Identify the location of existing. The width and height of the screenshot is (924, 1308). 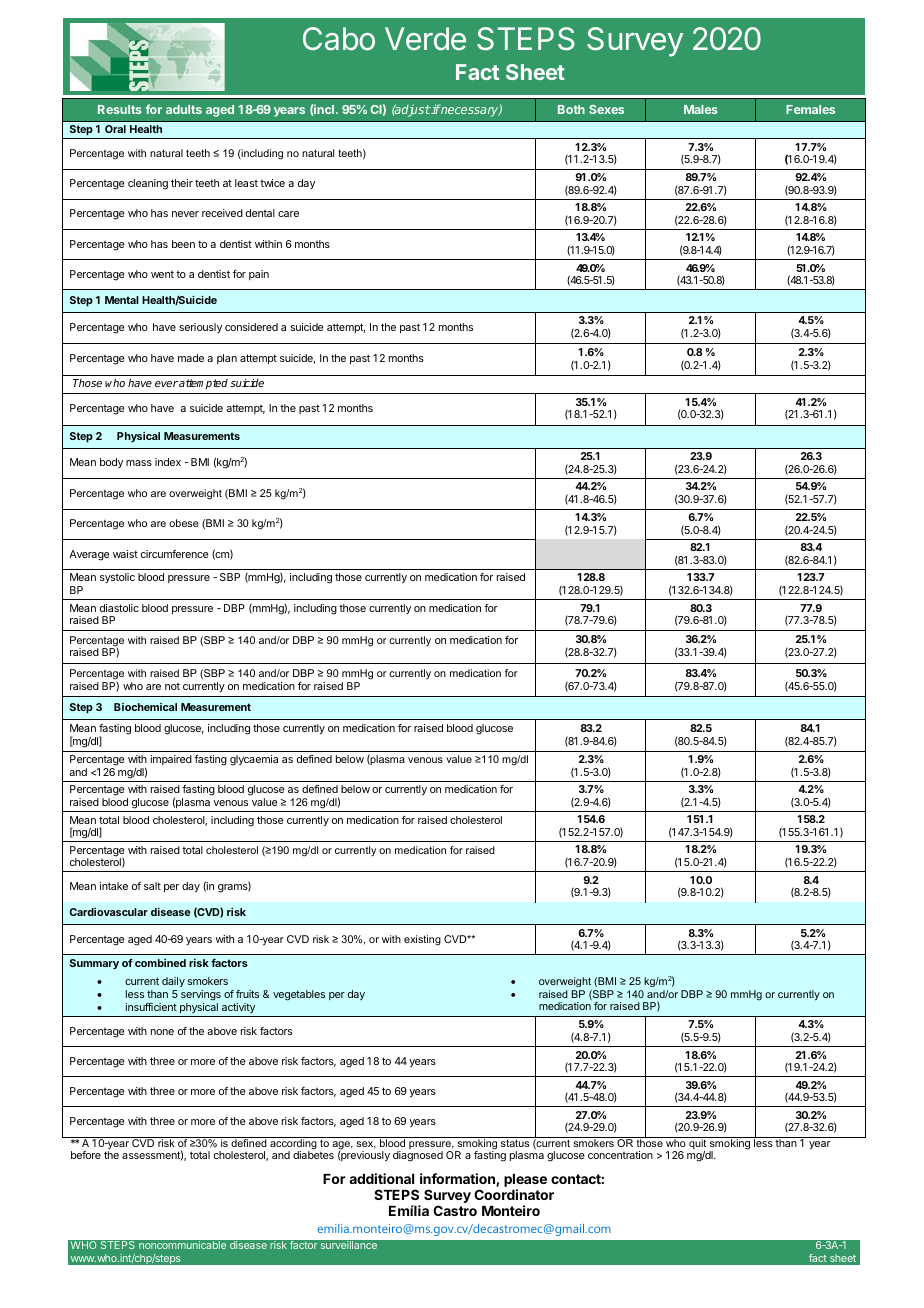
(422, 940).
